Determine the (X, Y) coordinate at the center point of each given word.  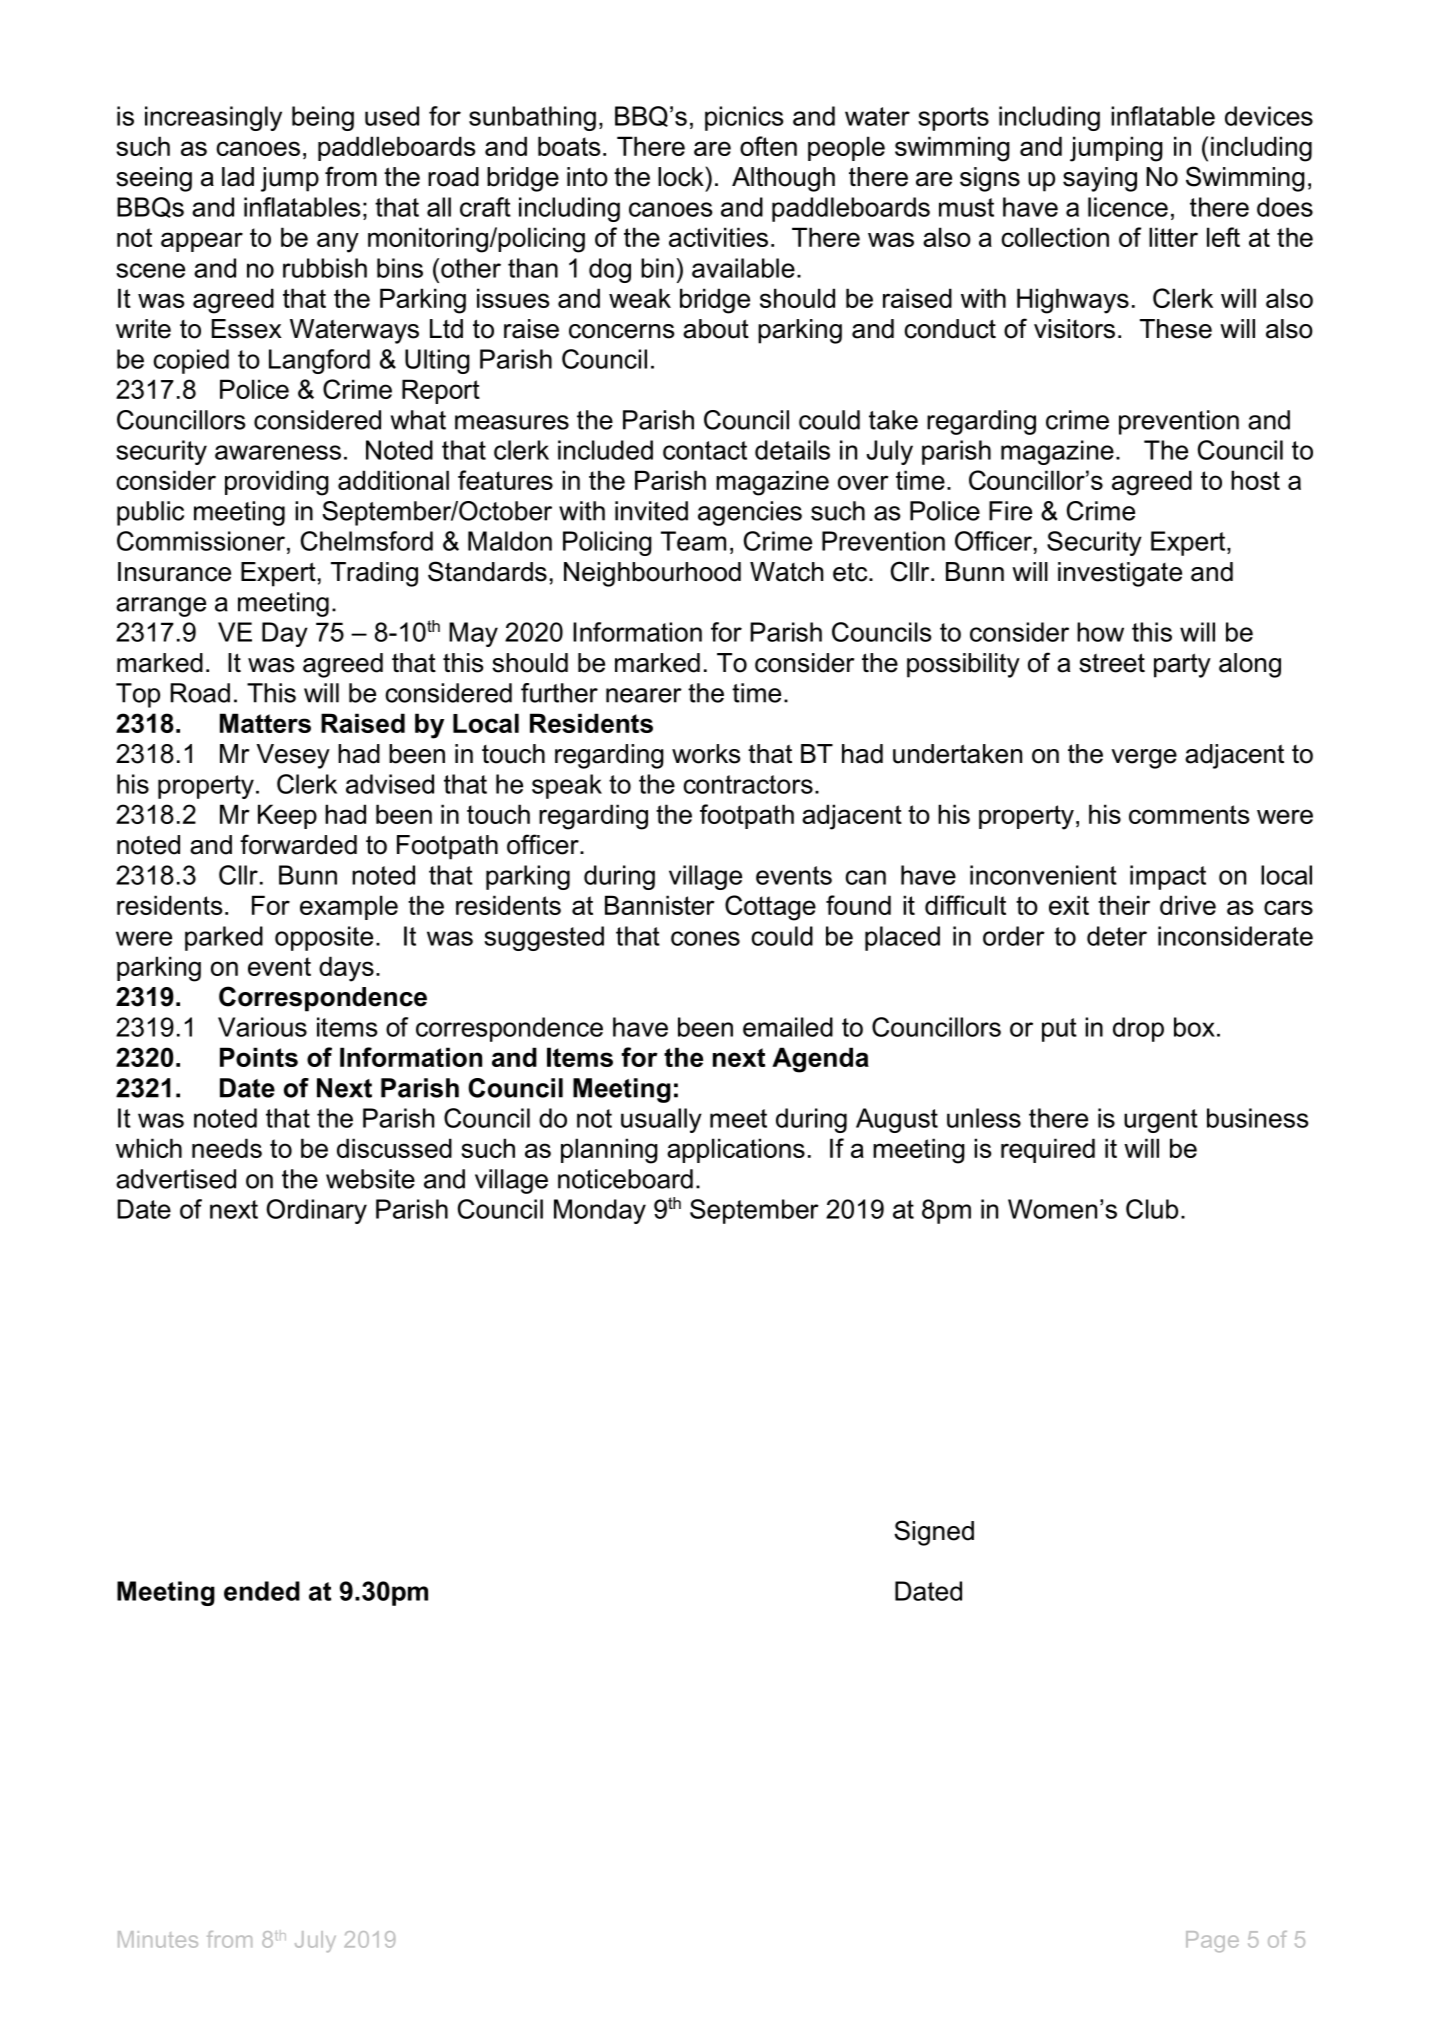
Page (1212, 1941)
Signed (934, 1533)
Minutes (158, 1939)
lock (682, 177)
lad (238, 177)
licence (1128, 207)
